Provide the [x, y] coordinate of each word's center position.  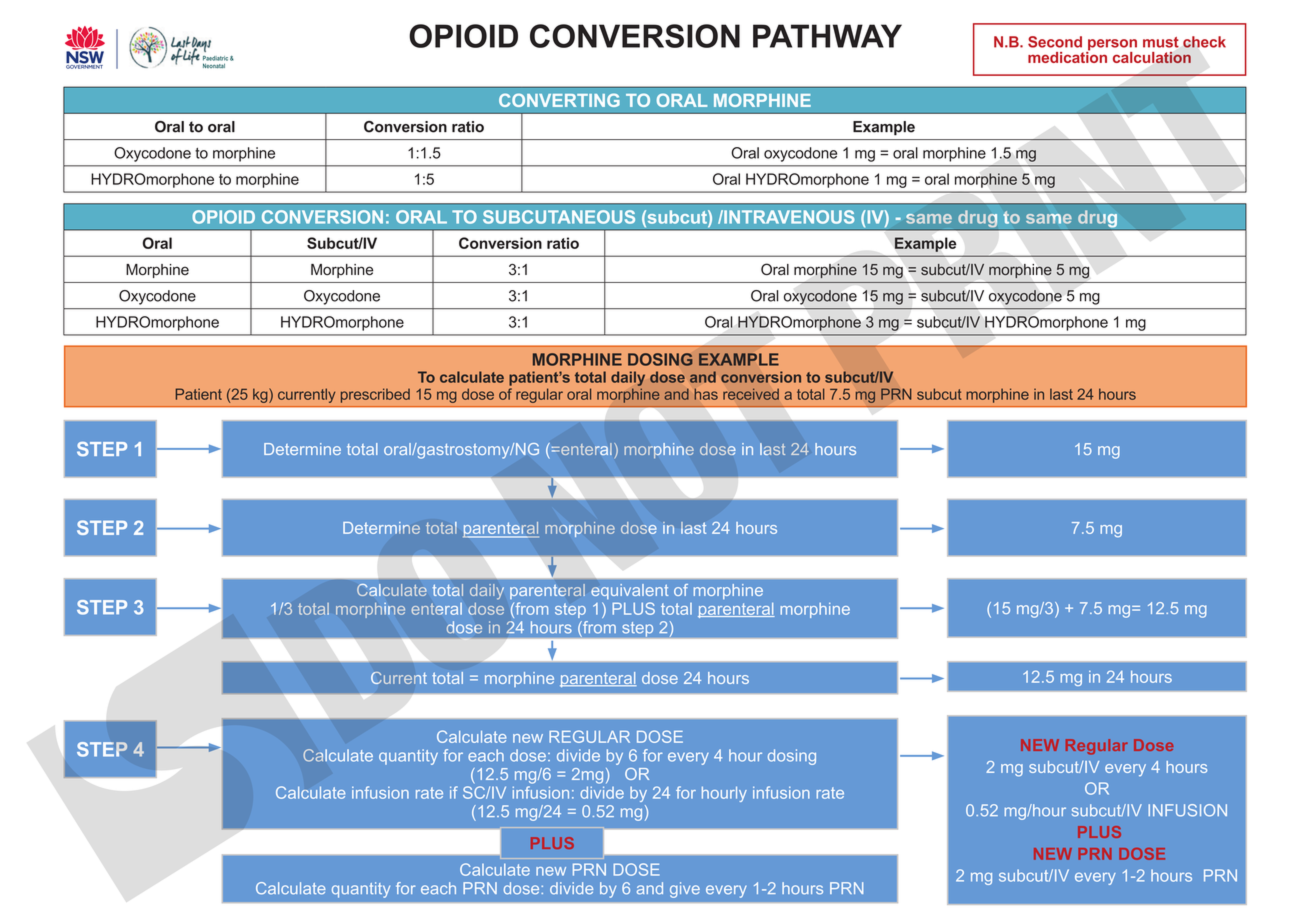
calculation [1152, 58]
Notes [715, 100]
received [751, 394]
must [1161, 42]
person [1111, 46]
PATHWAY [827, 36]
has [706, 394]
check [1204, 42]
